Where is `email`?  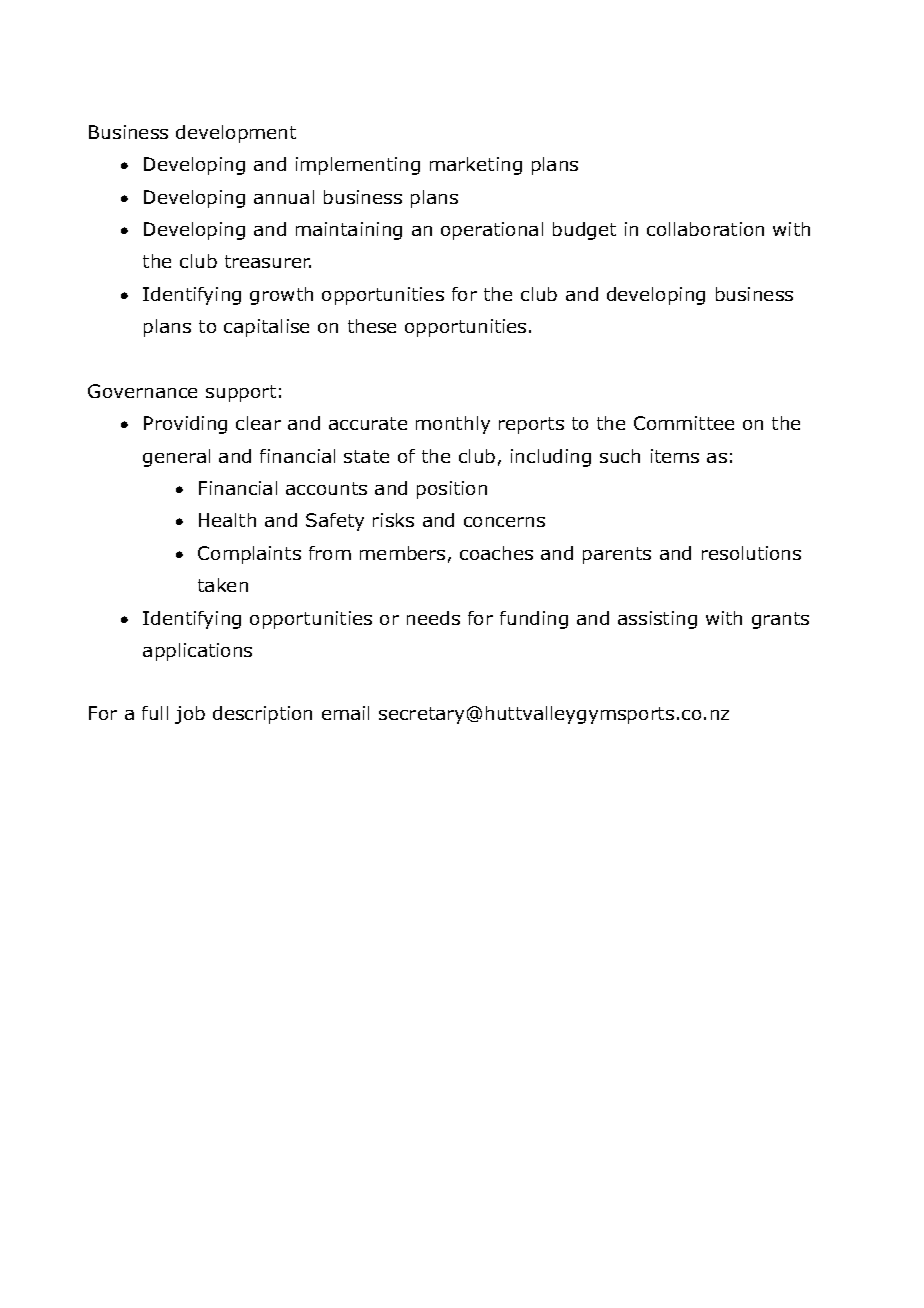 email is located at coordinates (345, 713).
